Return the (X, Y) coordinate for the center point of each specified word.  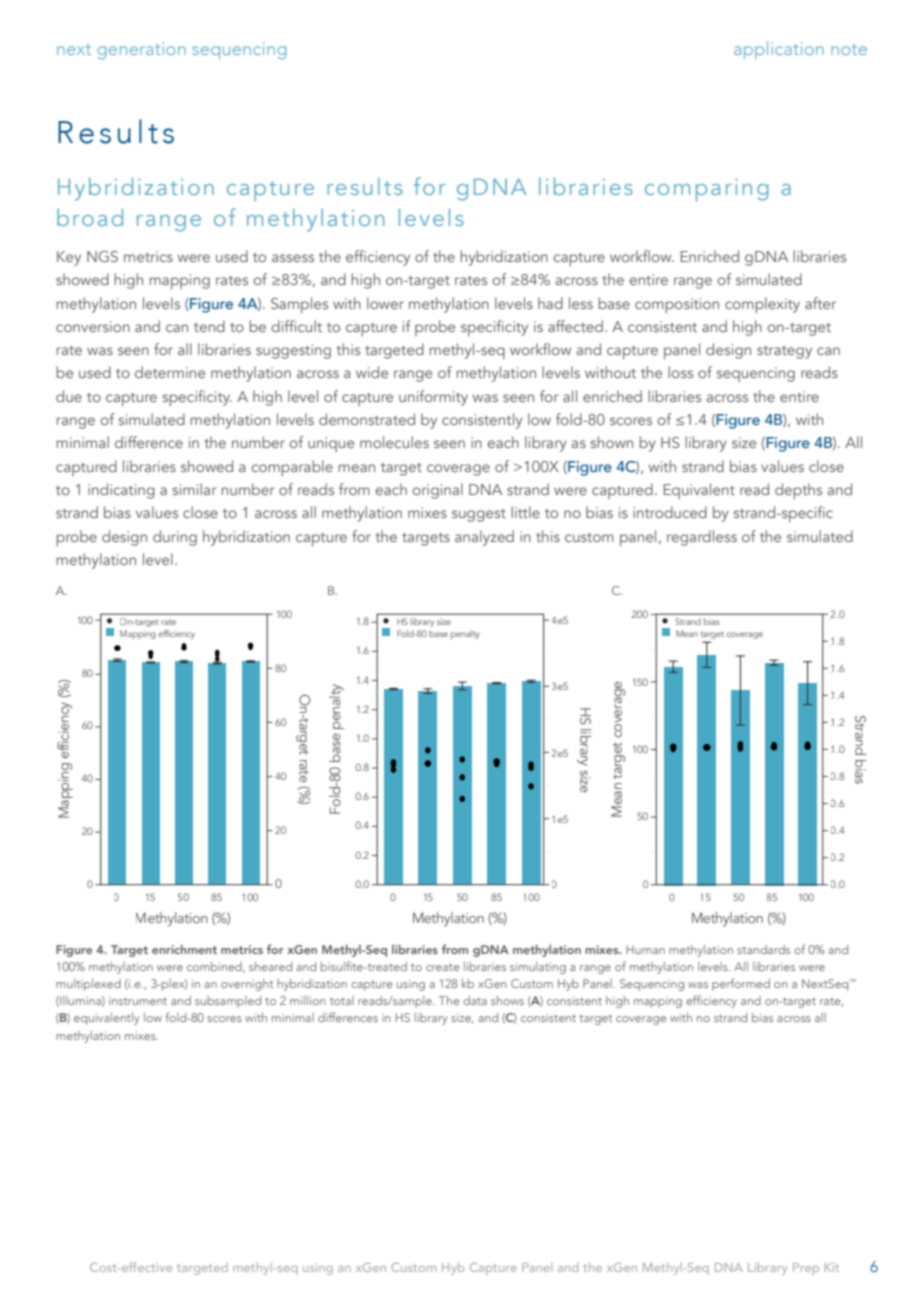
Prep (806, 1269)
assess (293, 258)
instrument (138, 1000)
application (779, 50)
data (475, 1000)
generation (141, 50)
